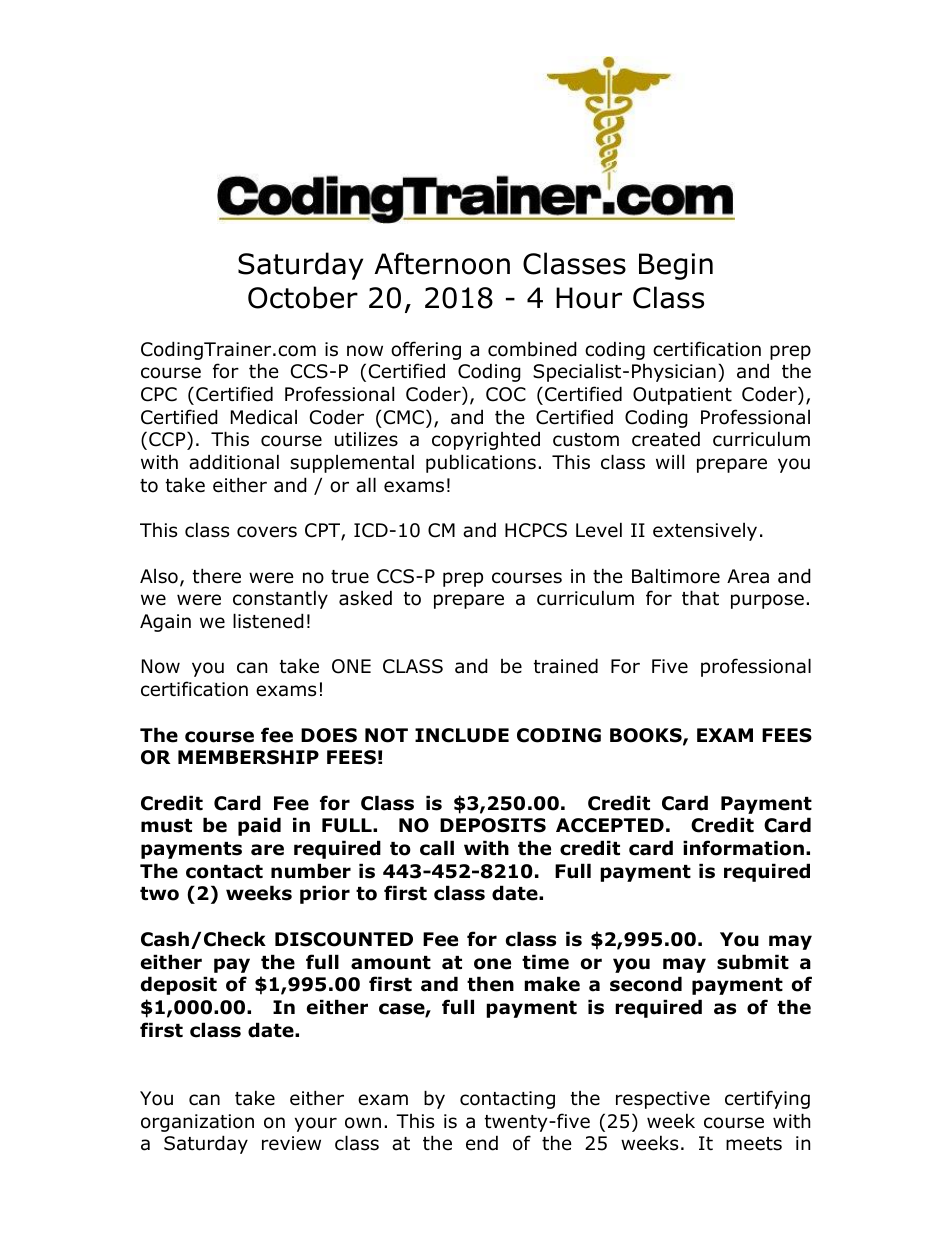 This page has height=1233, width=952. I want to click on submit, so click(753, 962).
